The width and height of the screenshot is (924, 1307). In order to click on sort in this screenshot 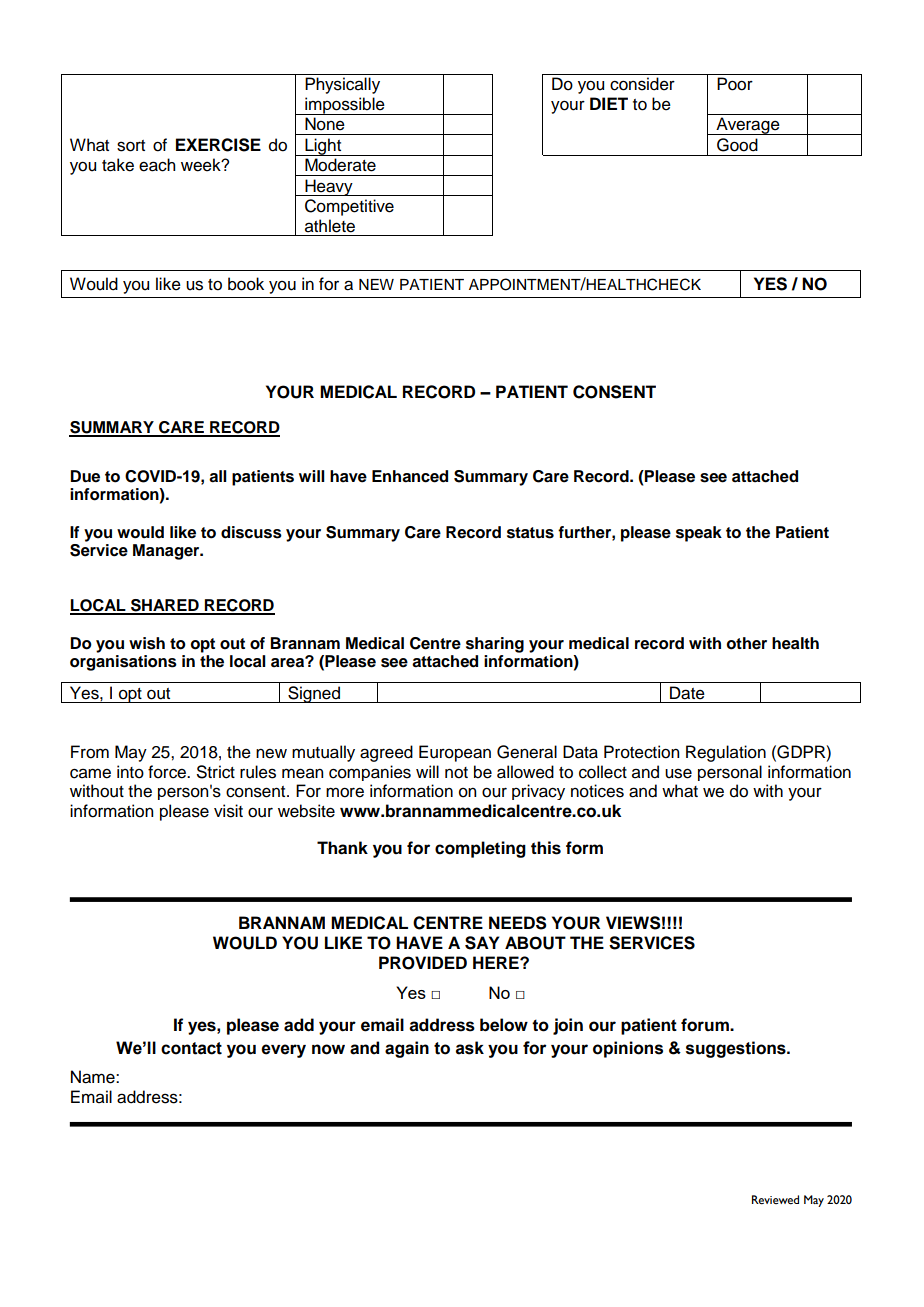, I will do `click(131, 146)`.
